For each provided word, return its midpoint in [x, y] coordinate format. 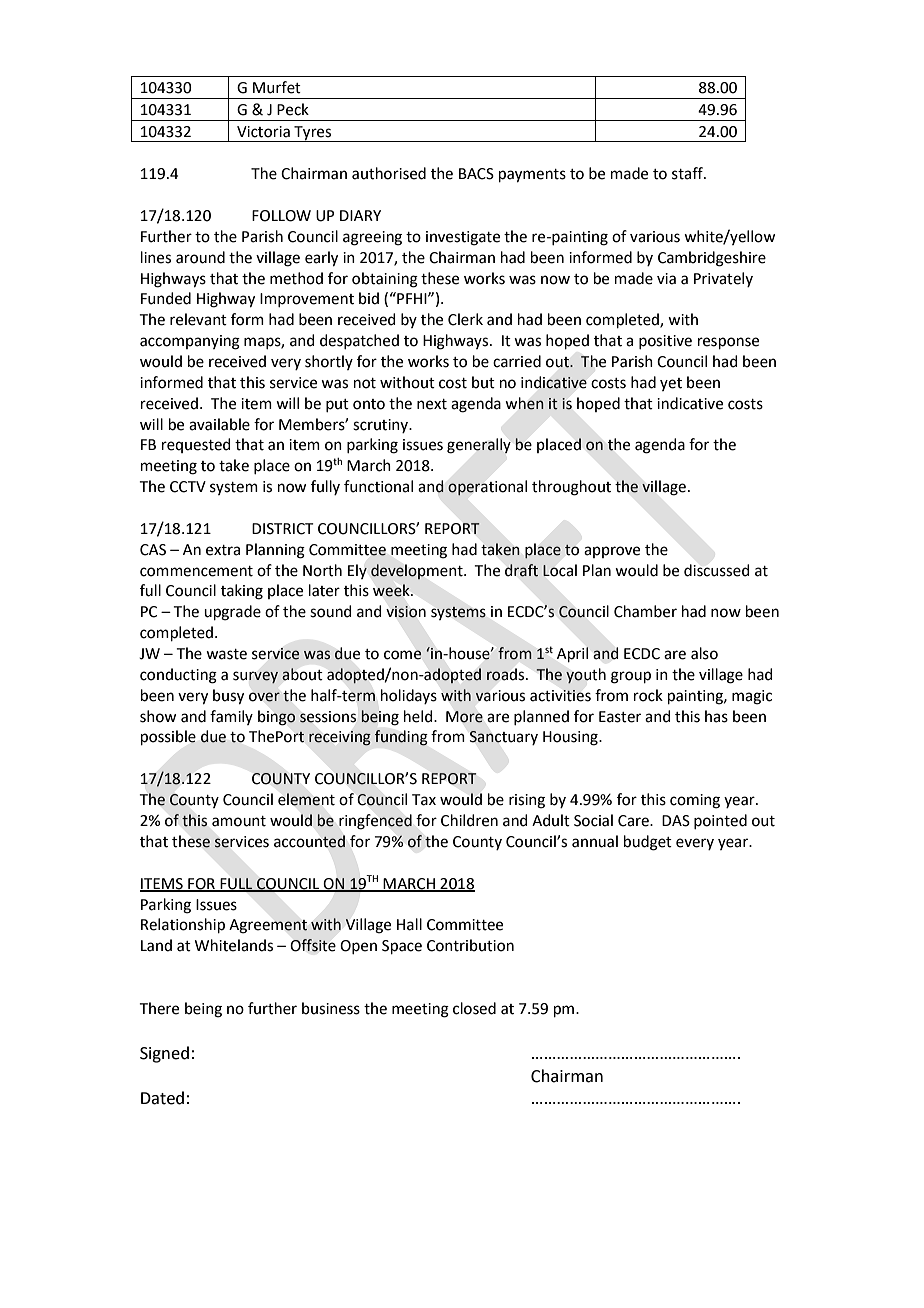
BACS [476, 174]
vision [406, 612]
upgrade [232, 613]
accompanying [190, 342]
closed [474, 1008]
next [432, 404]
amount [239, 821]
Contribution [470, 945]
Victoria [263, 132]
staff [688, 173]
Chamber [645, 611]
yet [671, 384]
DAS [676, 821]
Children [469, 820]
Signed [164, 1054]
